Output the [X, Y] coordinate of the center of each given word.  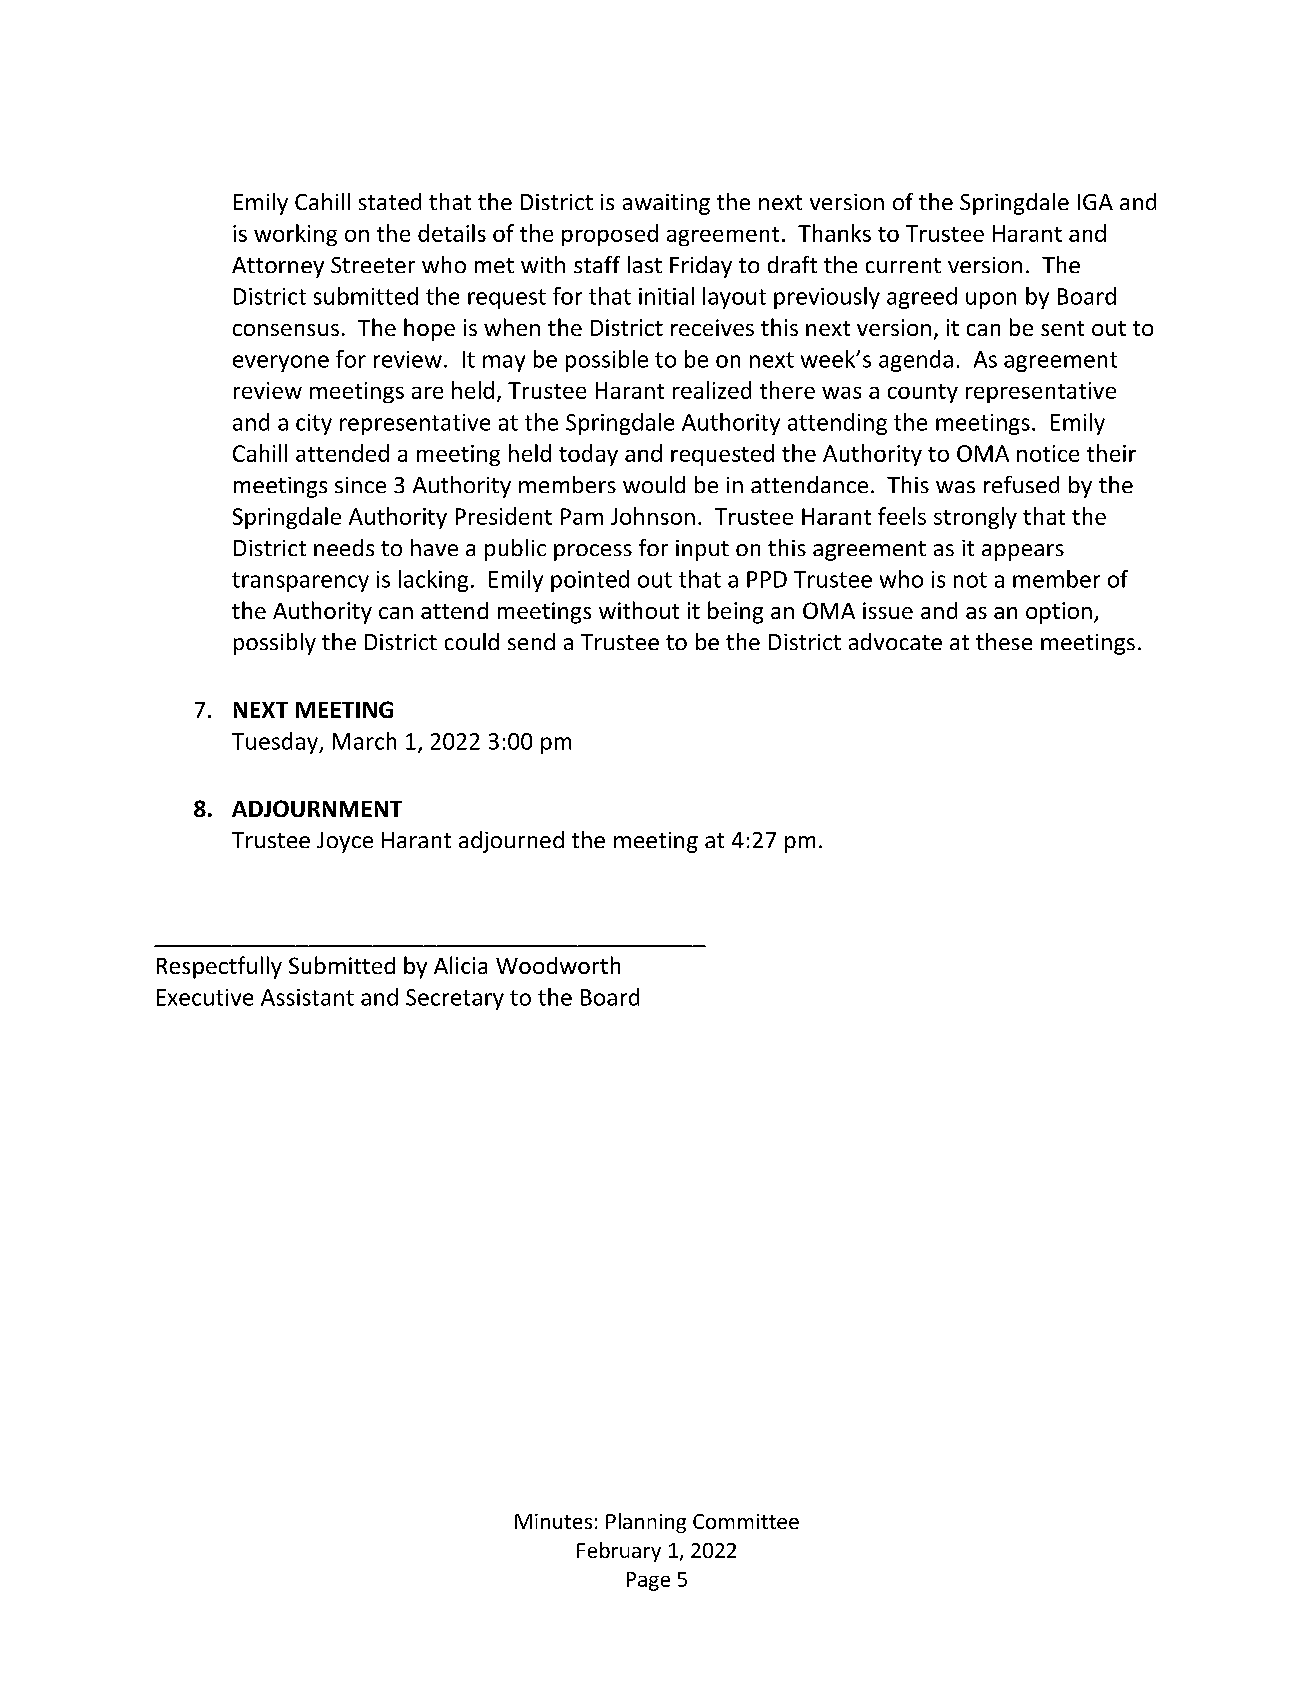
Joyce [345, 842]
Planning [646, 1523]
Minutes [553, 1521]
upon [991, 300]
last [645, 264]
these [1004, 641]
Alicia [460, 965]
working [295, 235]
